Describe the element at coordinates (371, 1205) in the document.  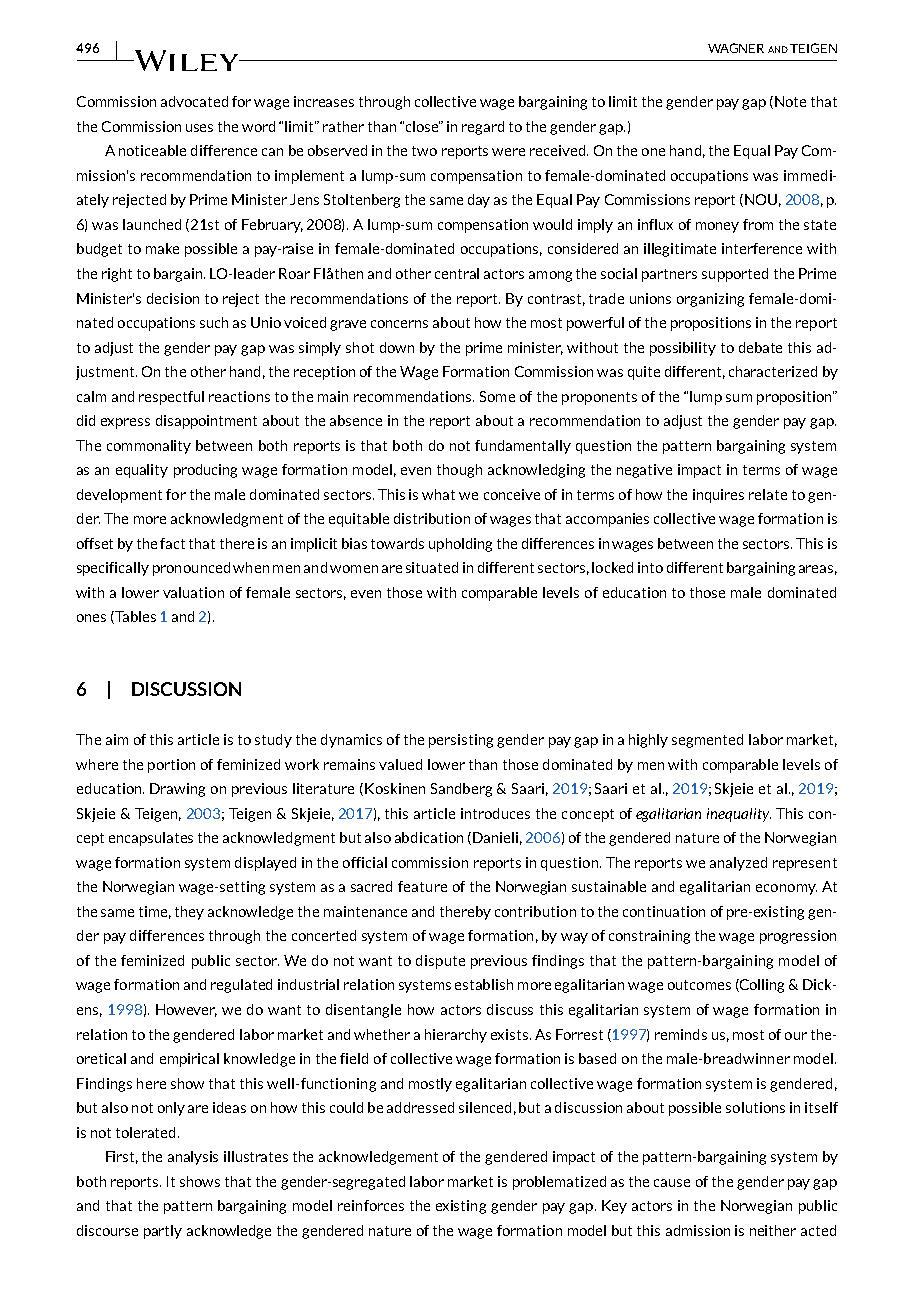
I see `reinforces` at that location.
